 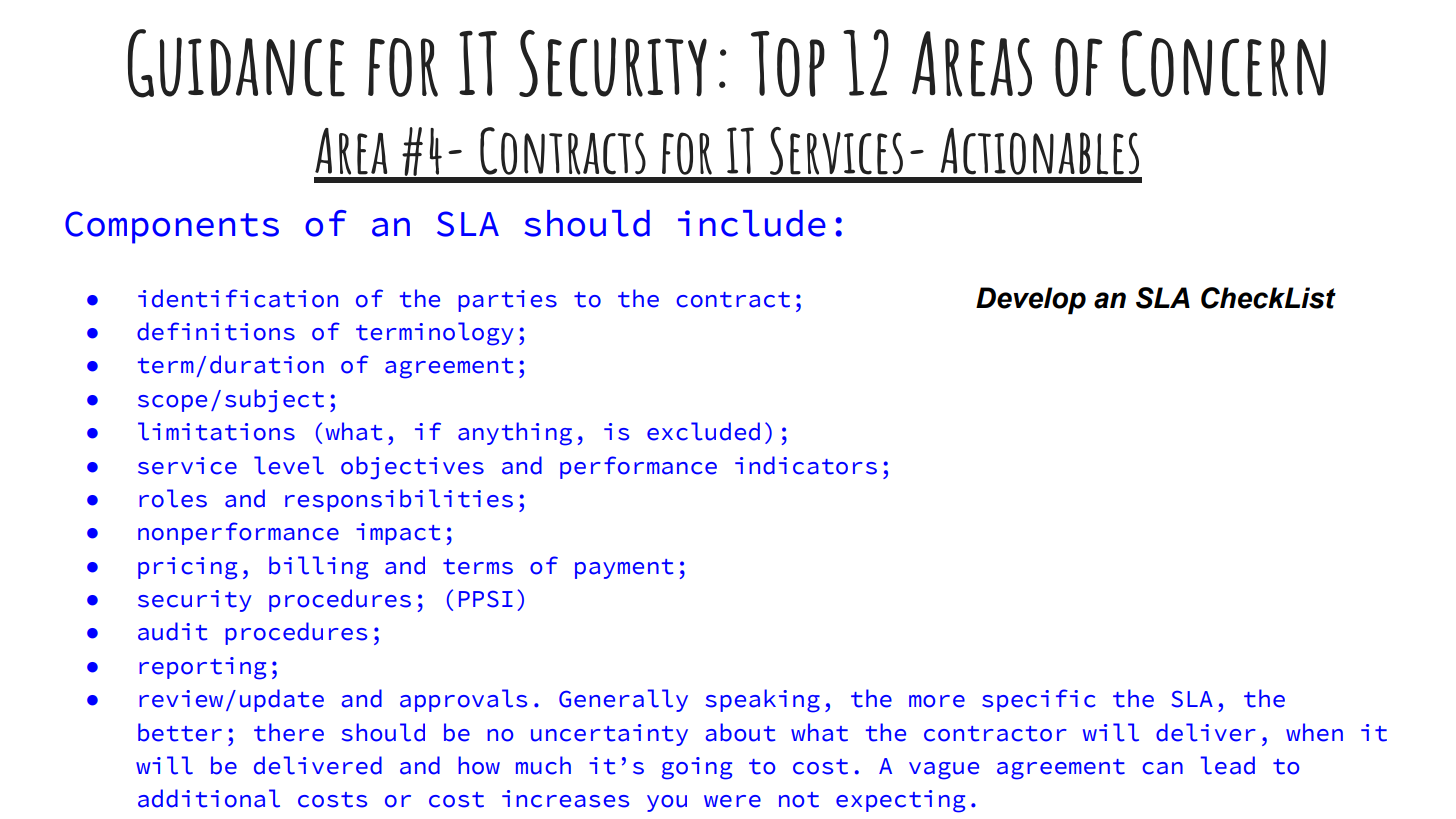 I want to click on Concern, so click(x=1224, y=63).
